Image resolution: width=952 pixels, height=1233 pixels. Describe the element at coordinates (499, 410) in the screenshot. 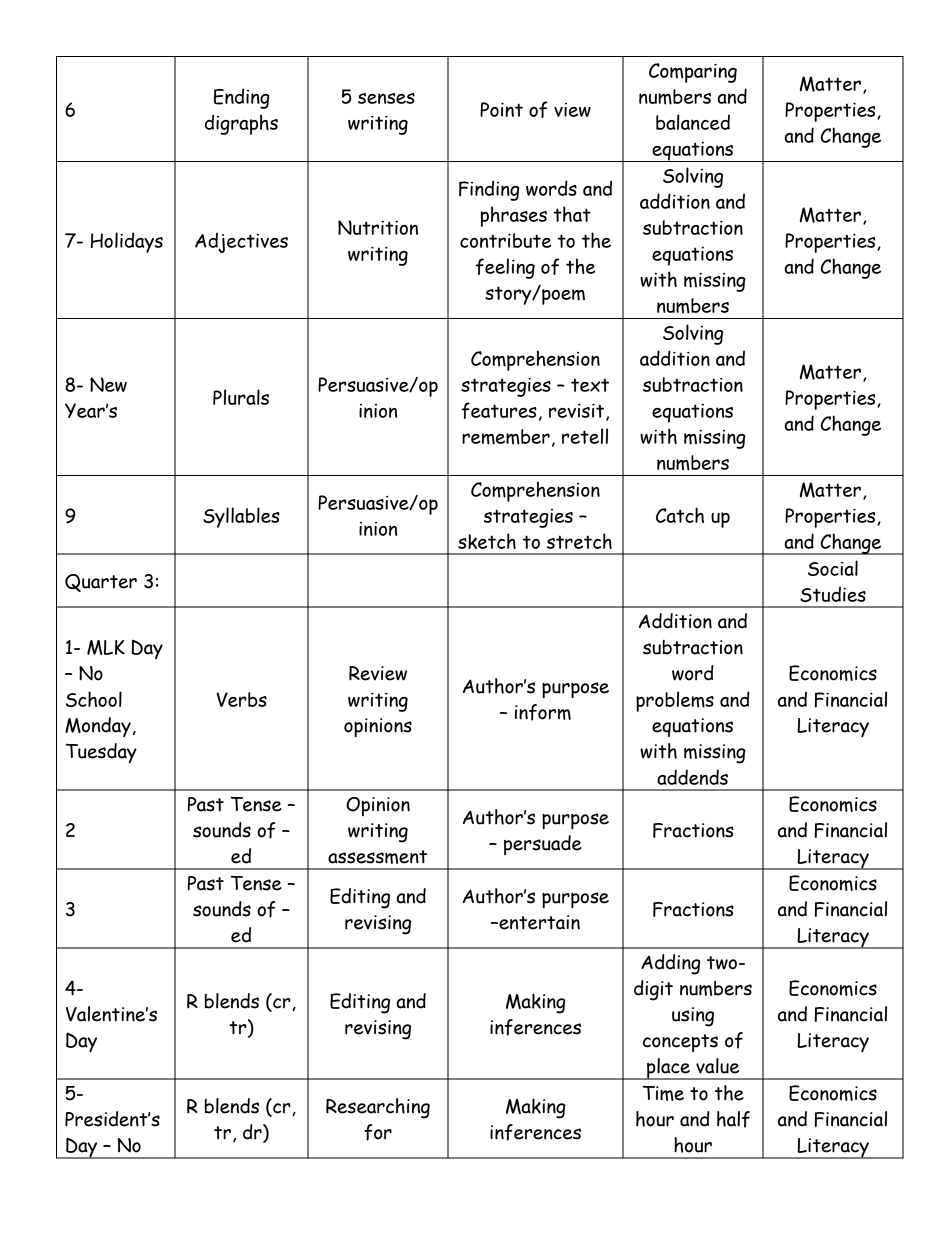

I see `features` at that location.
